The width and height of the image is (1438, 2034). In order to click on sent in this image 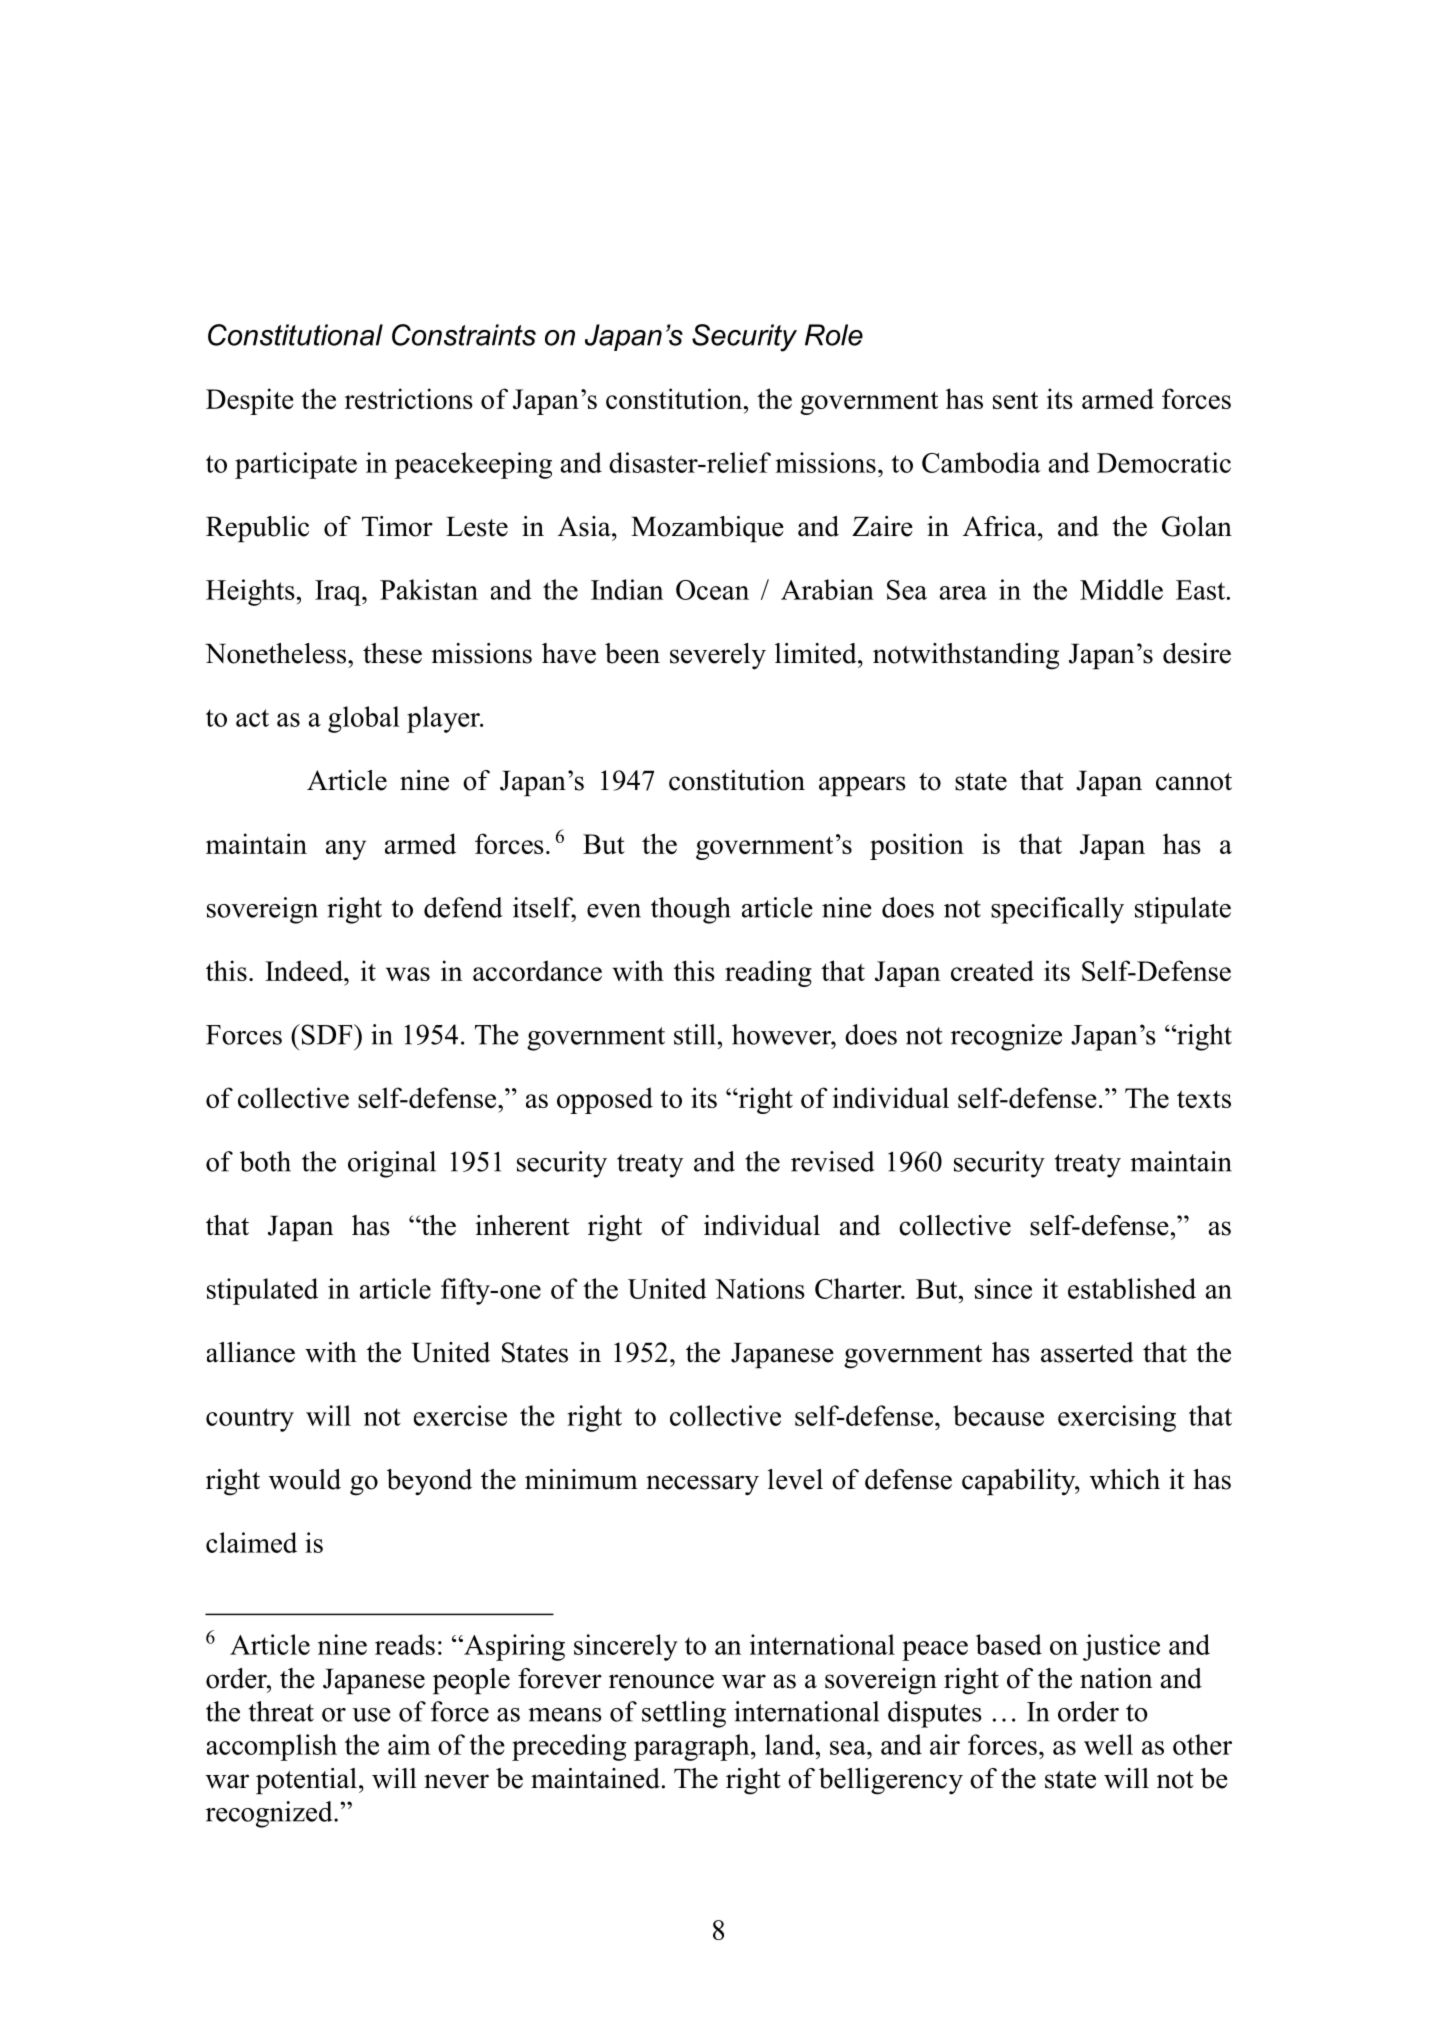, I will do `click(1015, 400)`.
